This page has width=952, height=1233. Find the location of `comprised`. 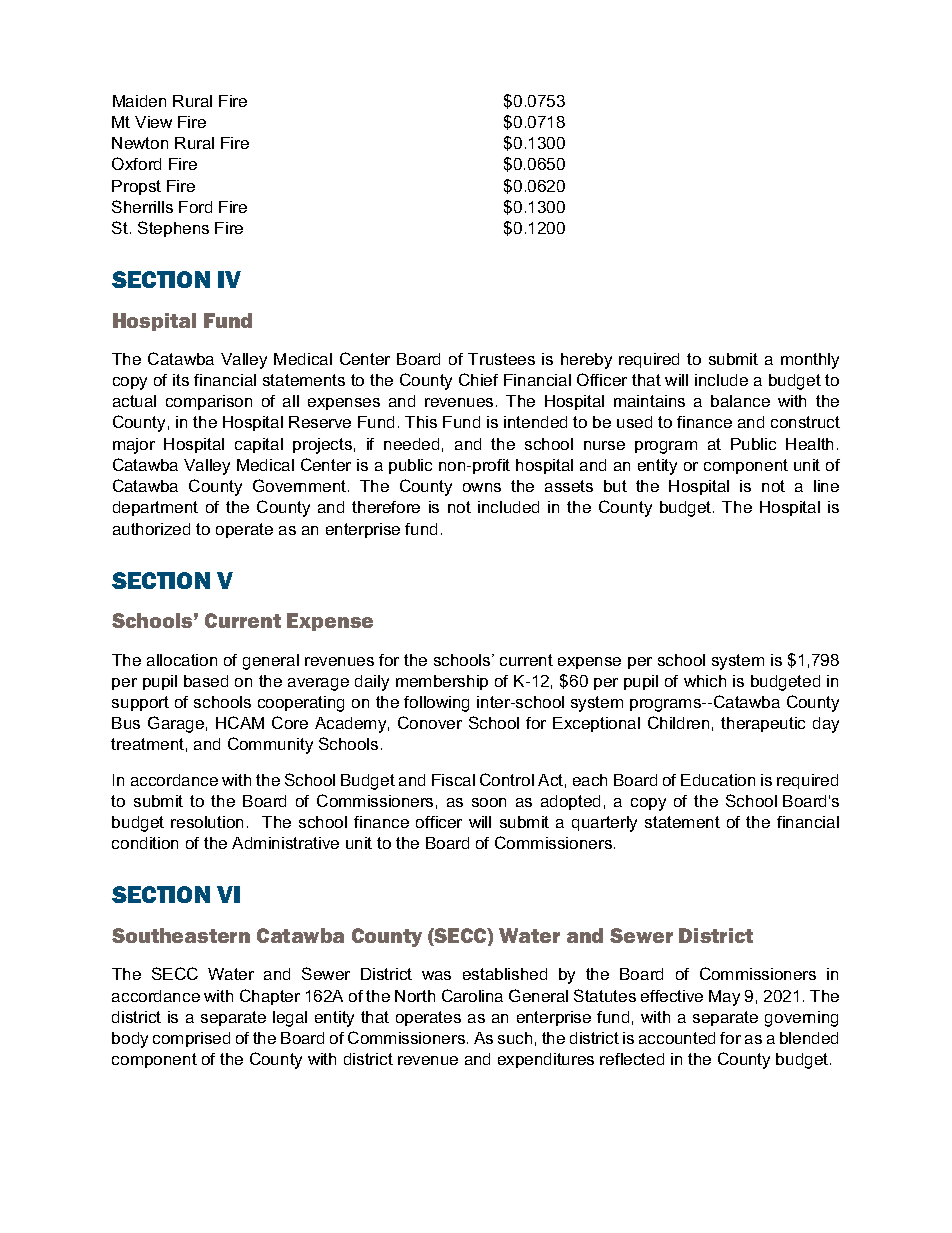

comprised is located at coordinates (191, 1039).
